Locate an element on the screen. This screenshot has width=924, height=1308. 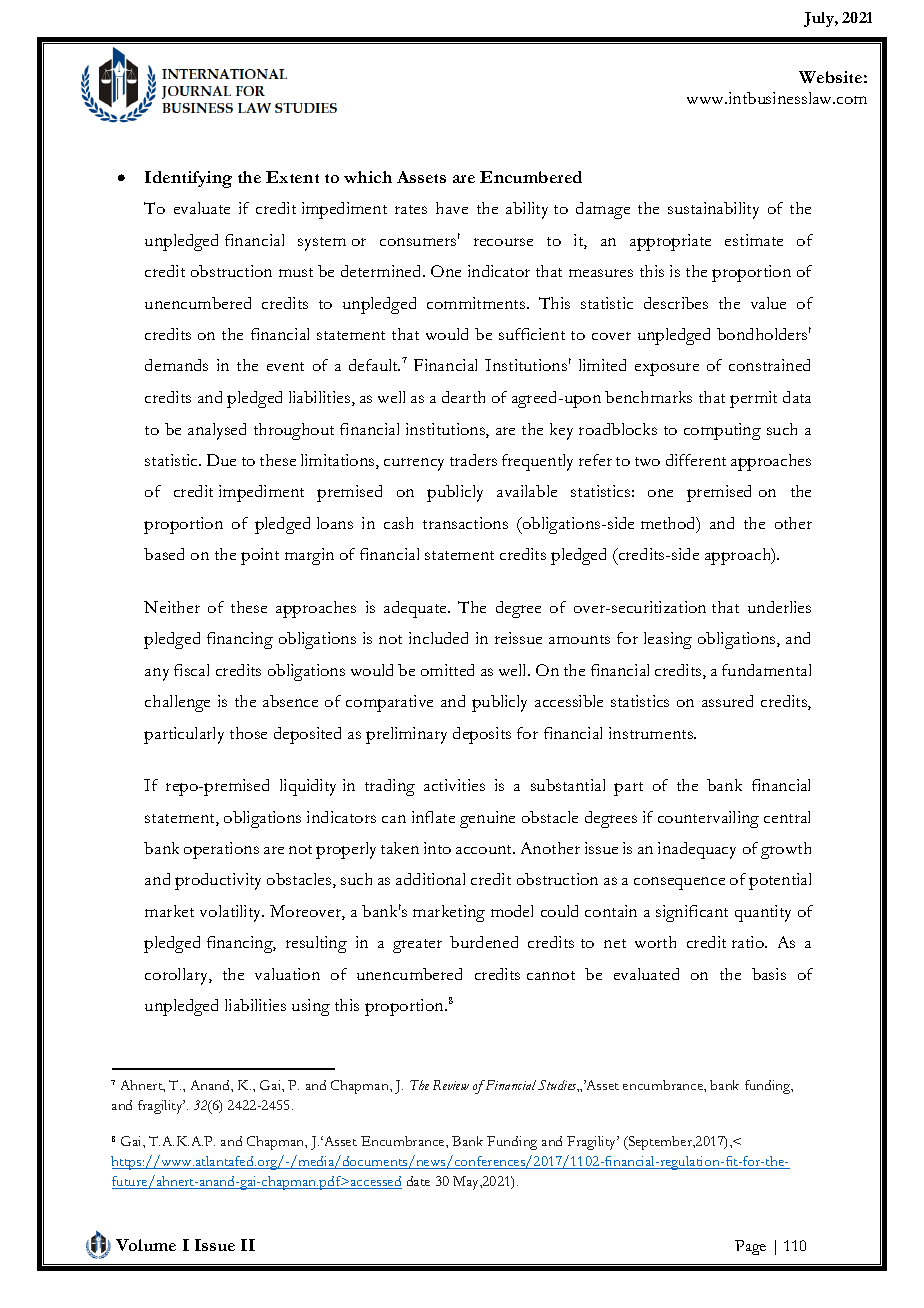
Volume is located at coordinates (146, 1245).
